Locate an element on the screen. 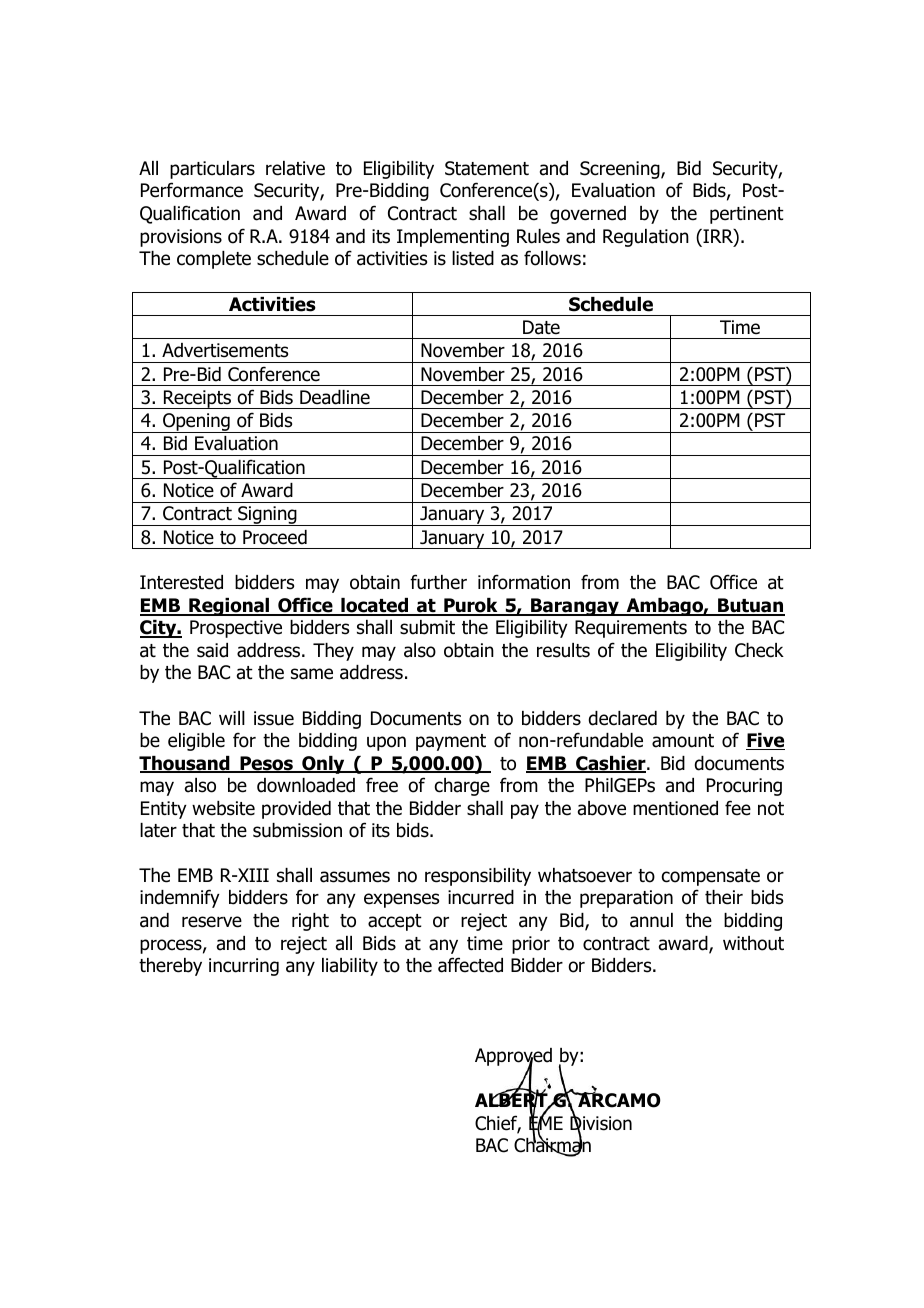  Statement is located at coordinates (487, 168).
